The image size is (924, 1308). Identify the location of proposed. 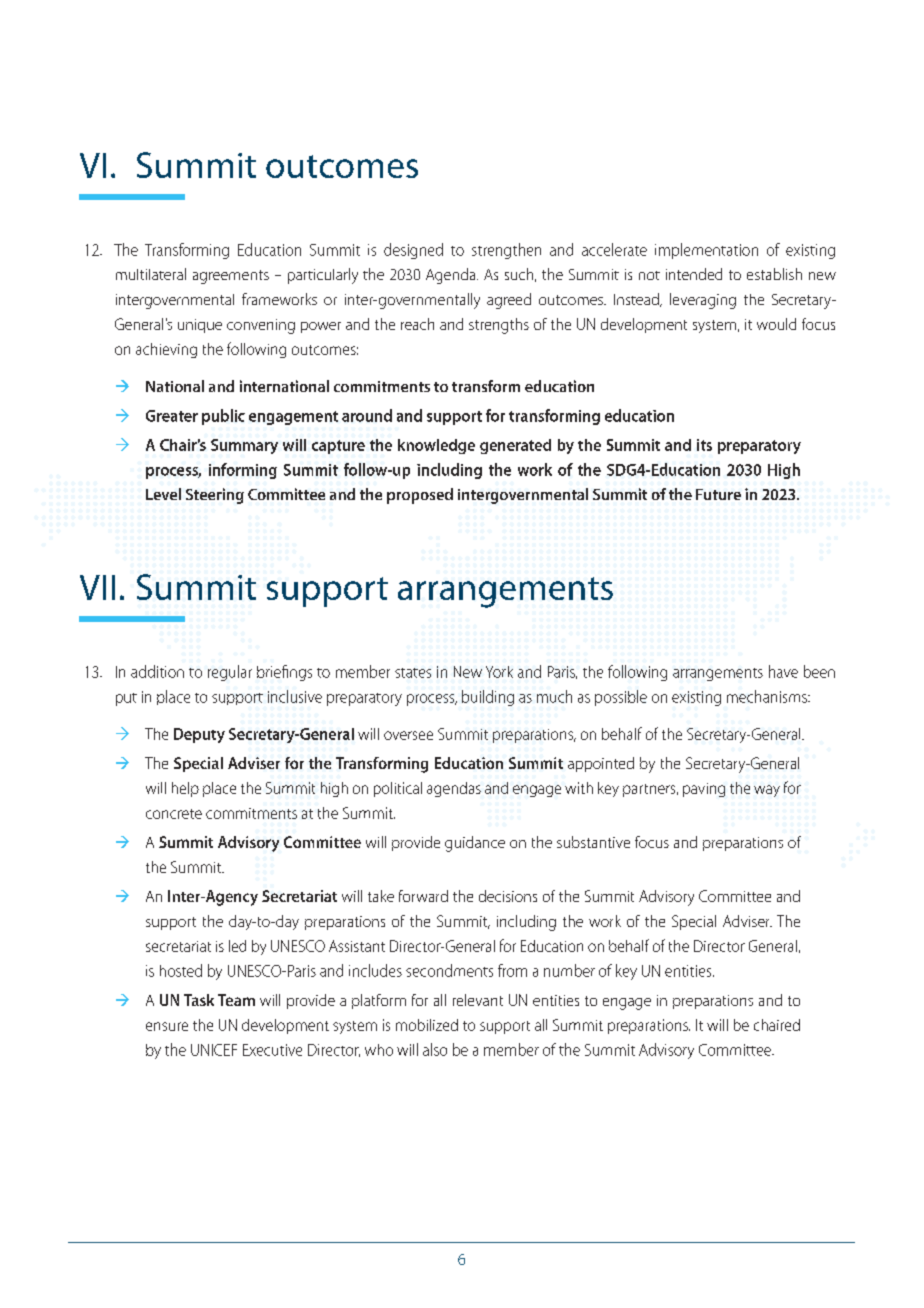
(420, 496).
